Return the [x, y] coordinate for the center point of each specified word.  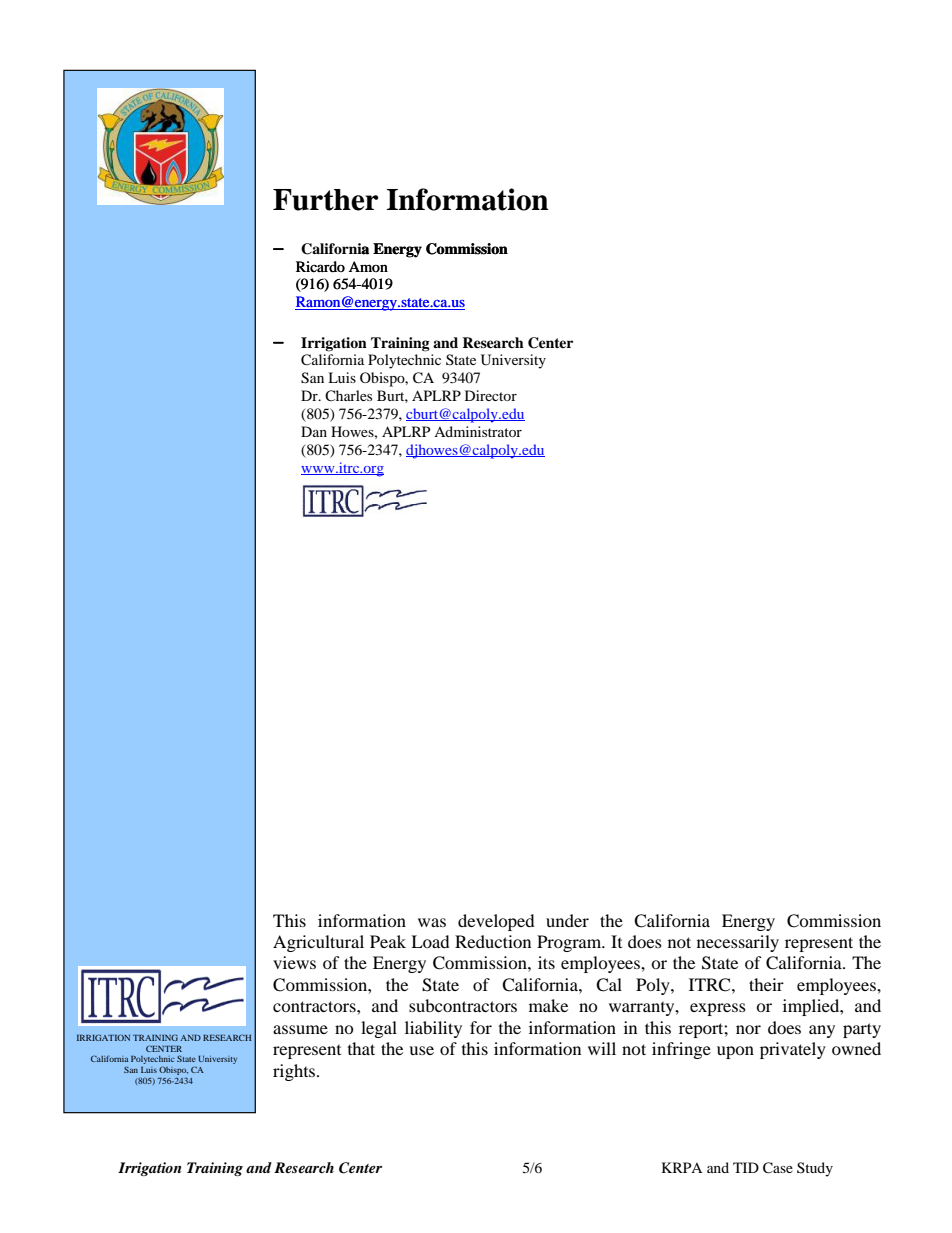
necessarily [738, 943]
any [822, 1031]
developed [496, 922]
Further [326, 200]
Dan [314, 431]
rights [295, 1072]
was [432, 922]
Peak [388, 941]
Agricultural [318, 943]
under [567, 920]
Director [491, 395]
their [766, 984]
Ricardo [320, 267]
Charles [348, 396]
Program [570, 943]
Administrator [478, 431]
